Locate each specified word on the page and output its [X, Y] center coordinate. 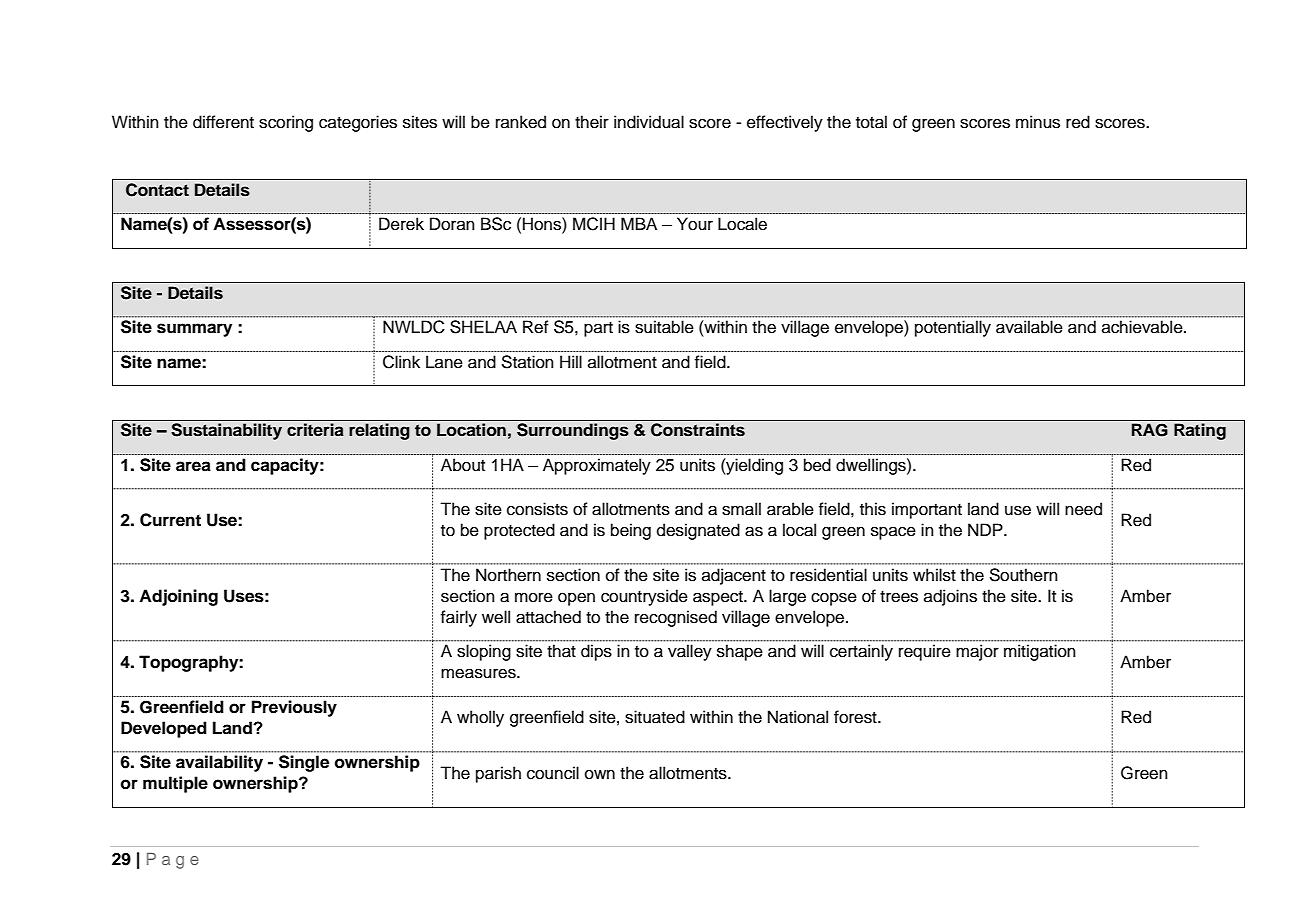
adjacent [734, 576]
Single [304, 763]
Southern [1023, 575]
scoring [286, 123]
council [553, 773]
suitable [664, 327]
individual [649, 122]
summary [194, 330]
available [1029, 327]
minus [1038, 122]
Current [170, 520]
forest [856, 717]
